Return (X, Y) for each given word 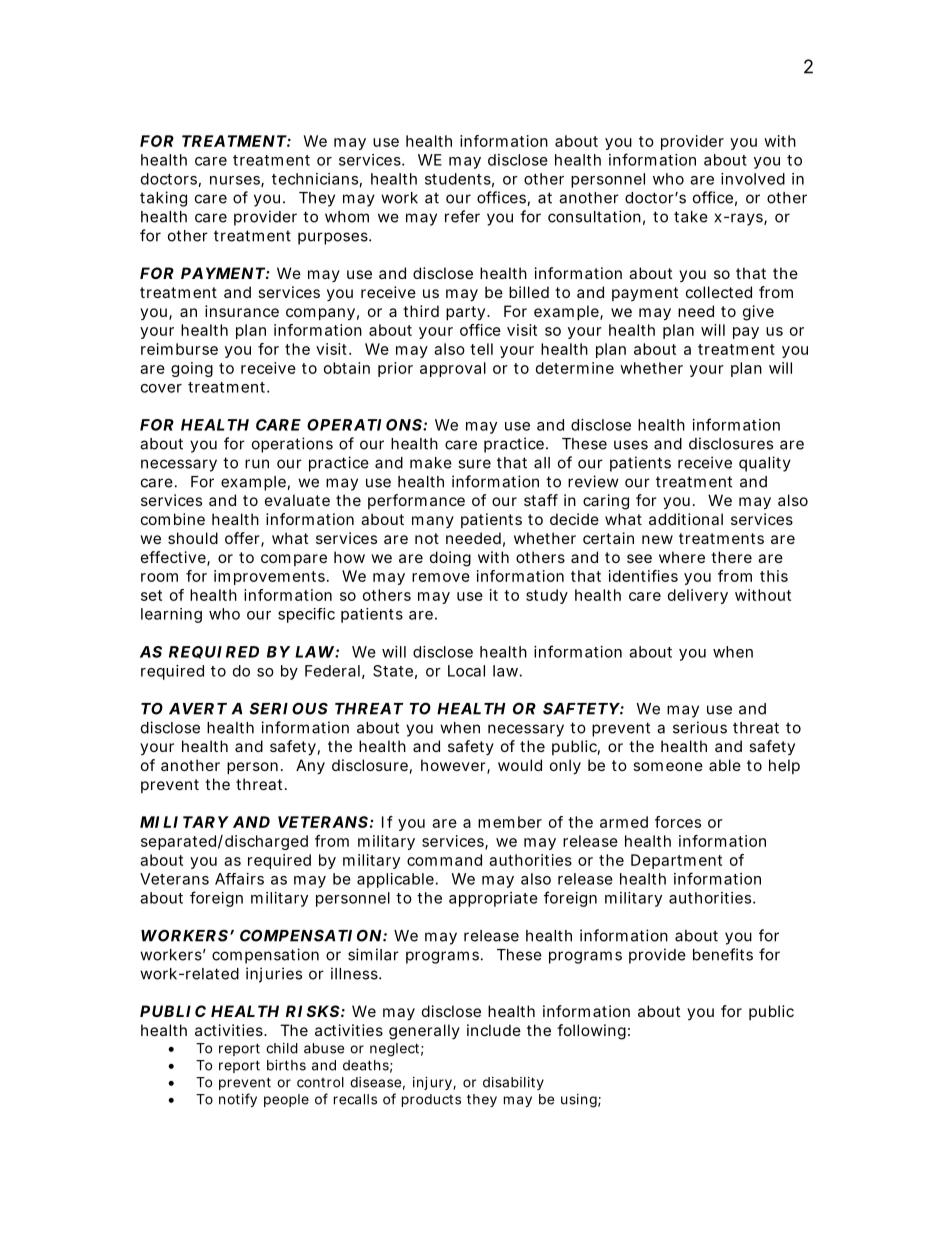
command (444, 860)
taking (163, 199)
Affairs (239, 879)
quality (765, 464)
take (691, 217)
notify (238, 1100)
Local (466, 671)
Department (676, 861)
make (431, 463)
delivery (698, 596)
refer (462, 216)
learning (171, 615)
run (257, 464)
